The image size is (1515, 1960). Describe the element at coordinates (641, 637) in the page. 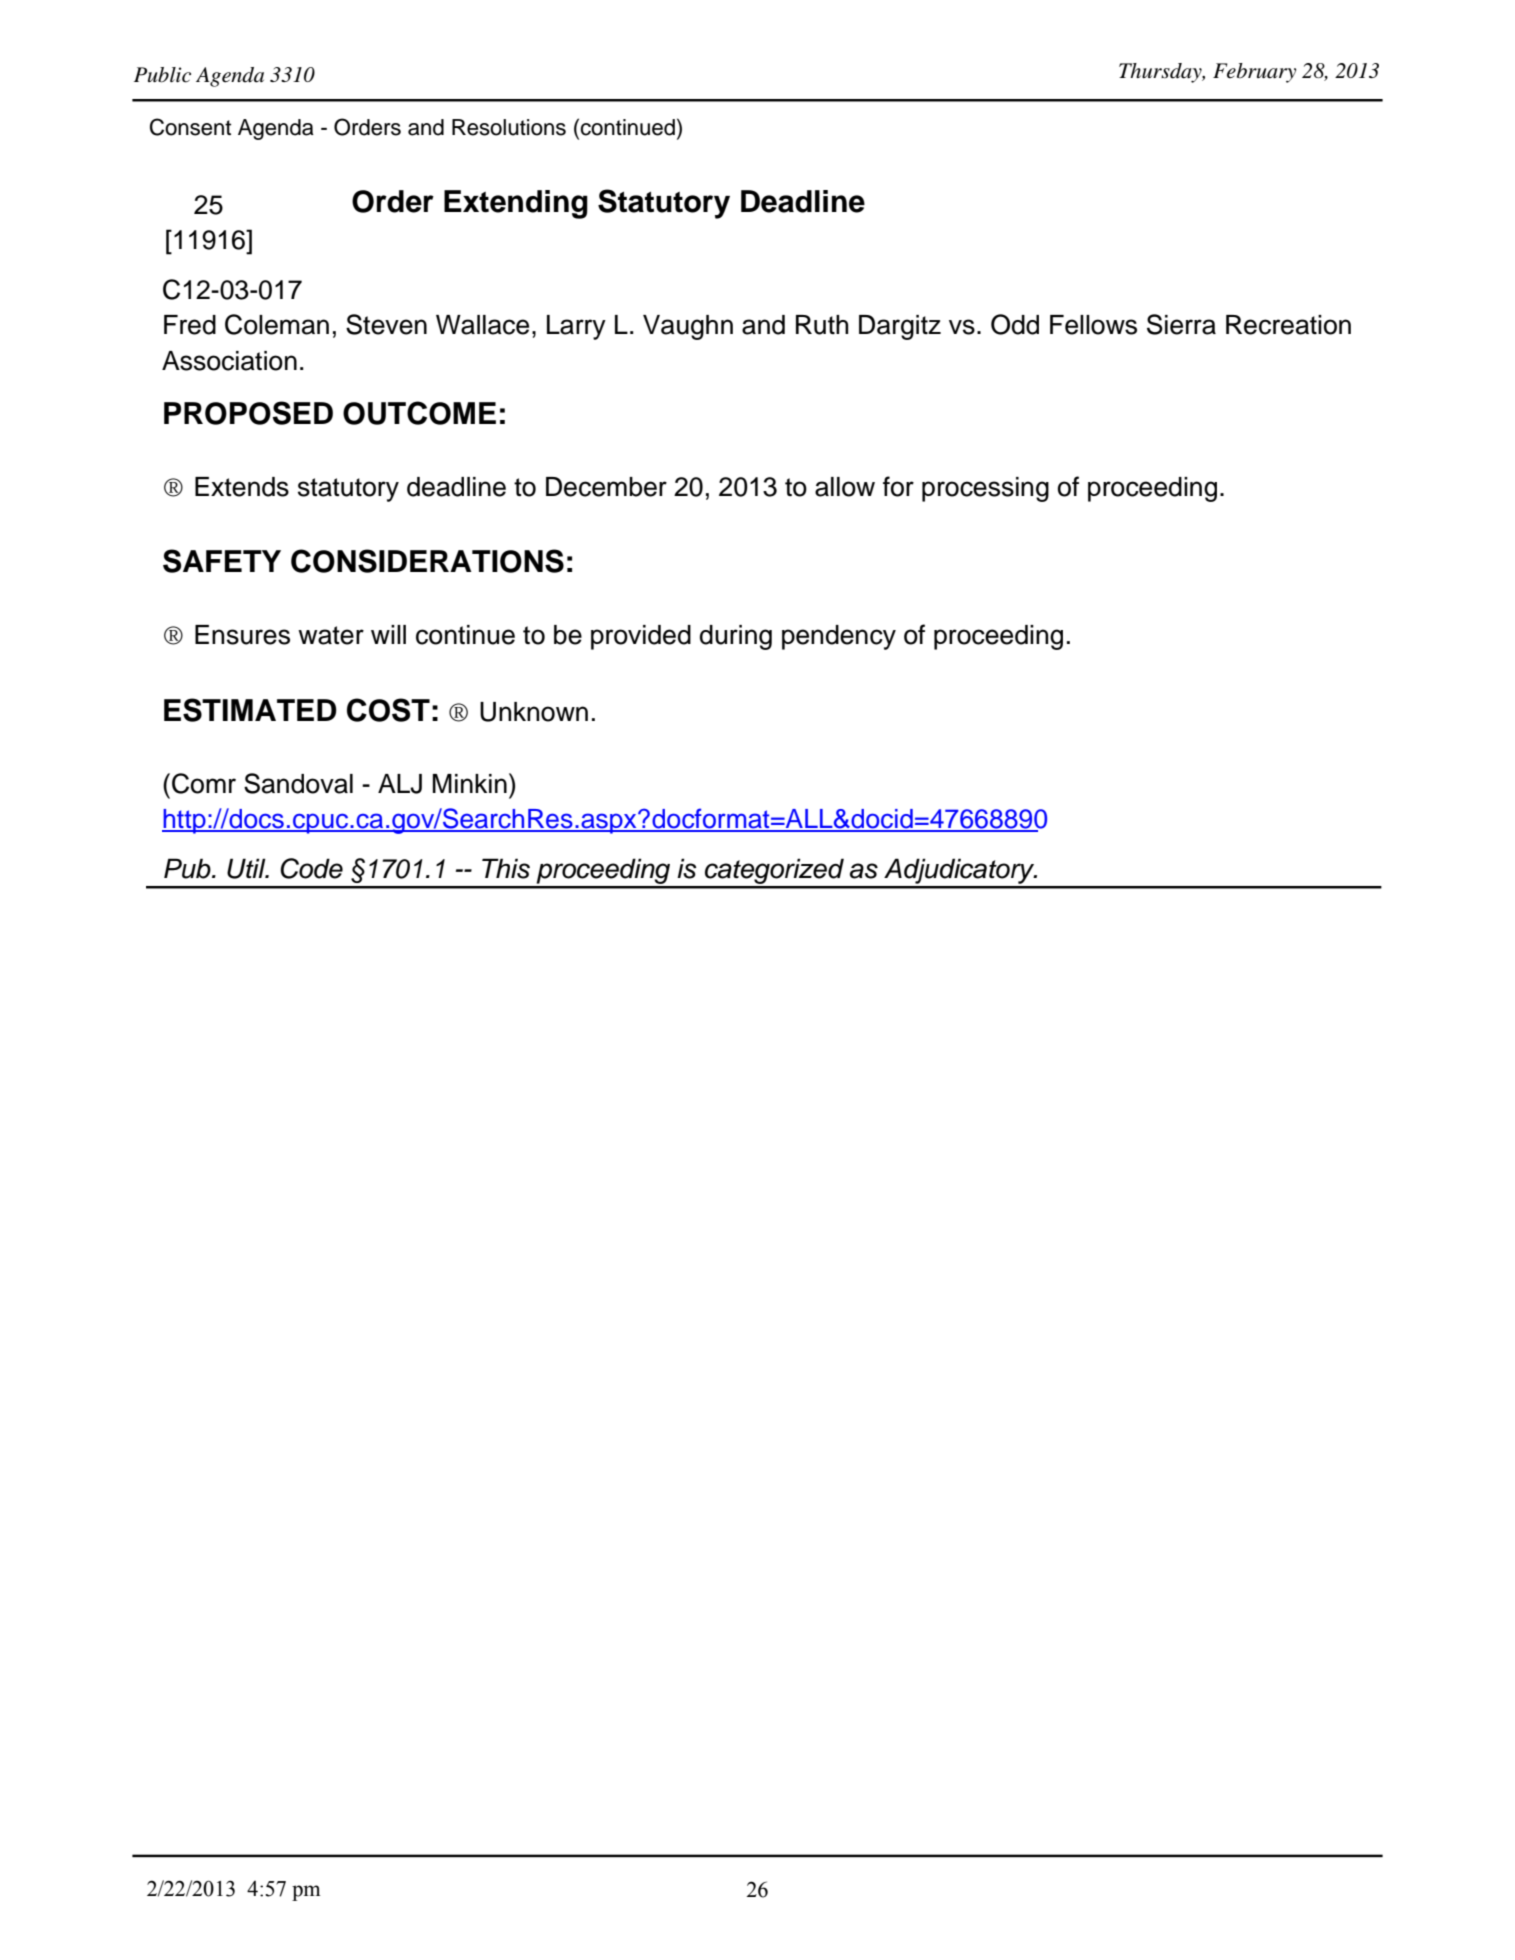

I see `provided` at that location.
